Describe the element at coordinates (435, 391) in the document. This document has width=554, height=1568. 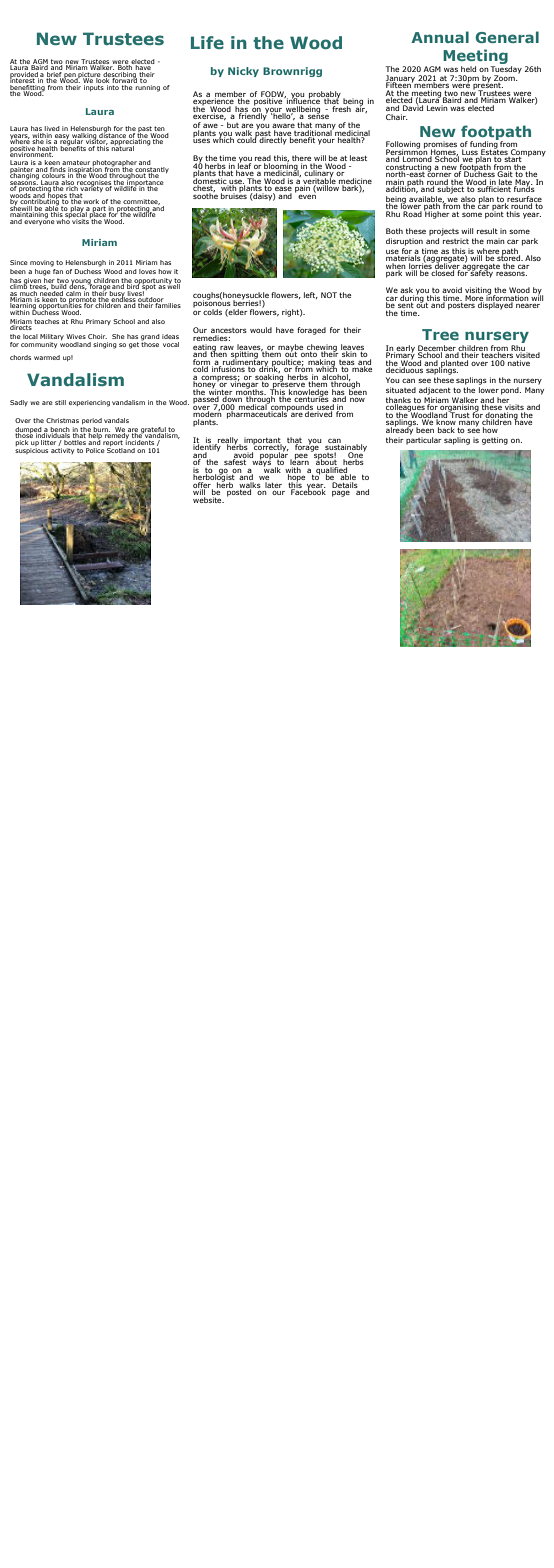
I see `adjacent` at that location.
